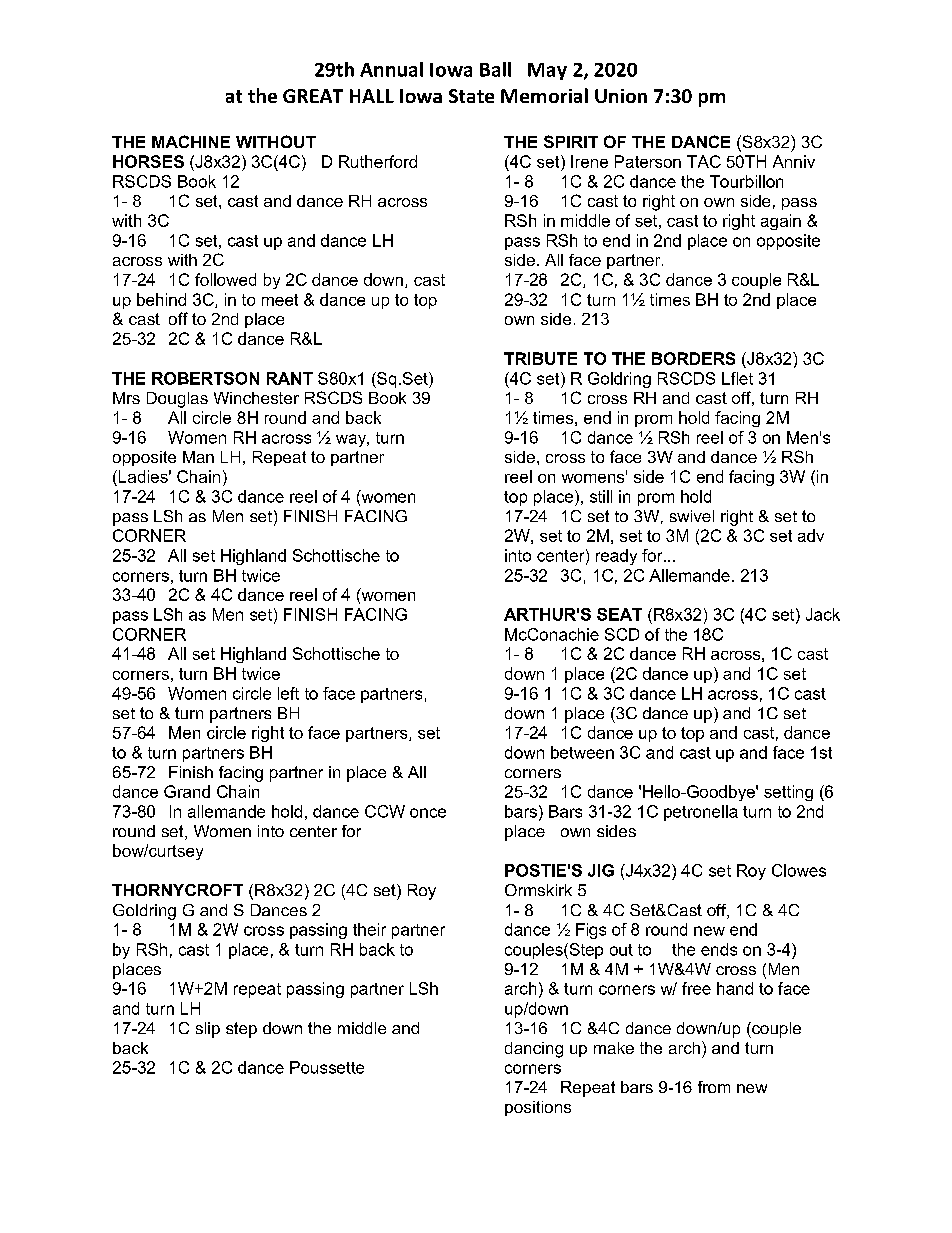  Describe the element at coordinates (788, 793) in the screenshot. I see `setting` at that location.
